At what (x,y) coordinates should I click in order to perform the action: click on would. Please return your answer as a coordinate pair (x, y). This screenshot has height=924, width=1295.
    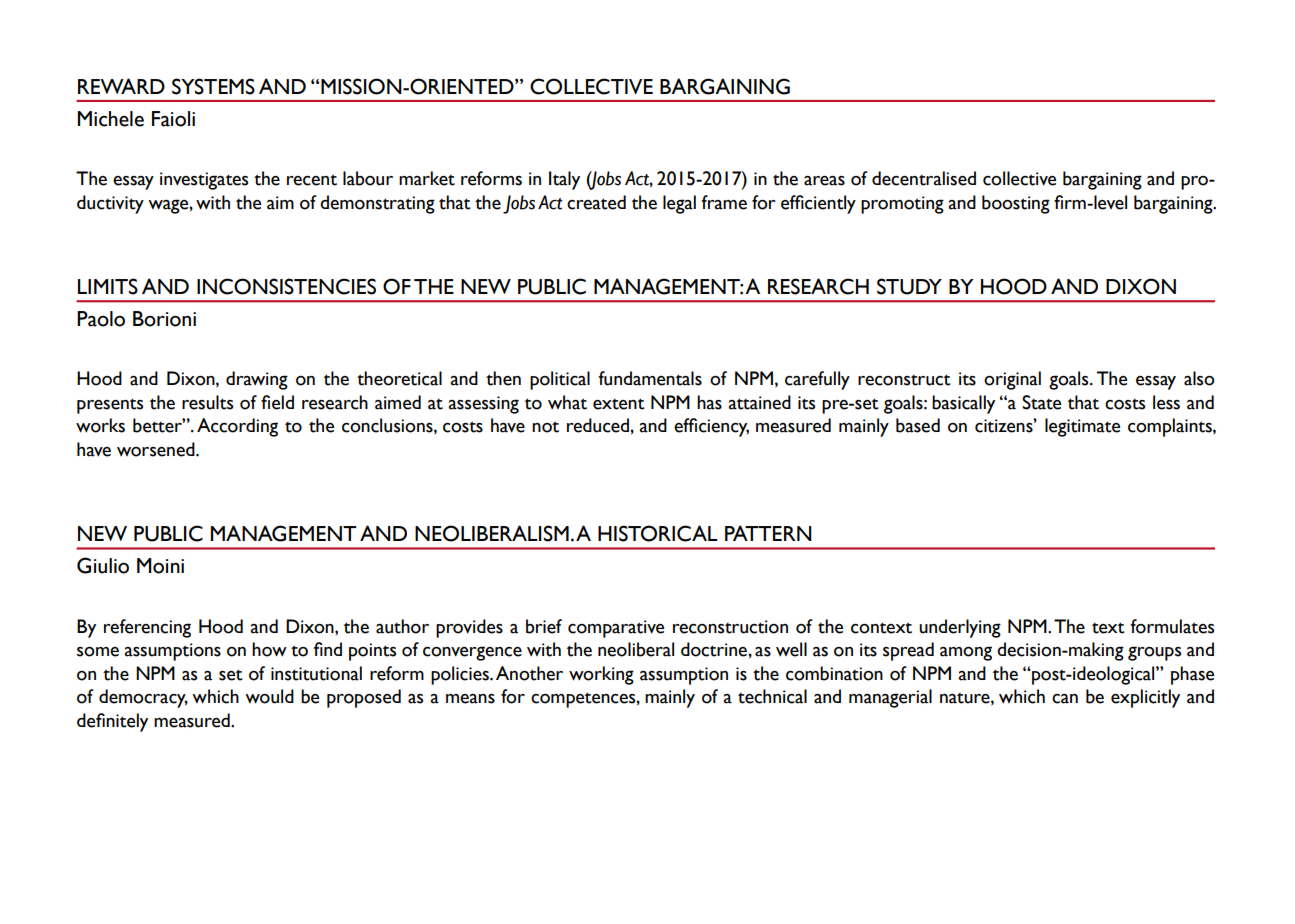
    Looking at the image, I should click on (269, 696).
